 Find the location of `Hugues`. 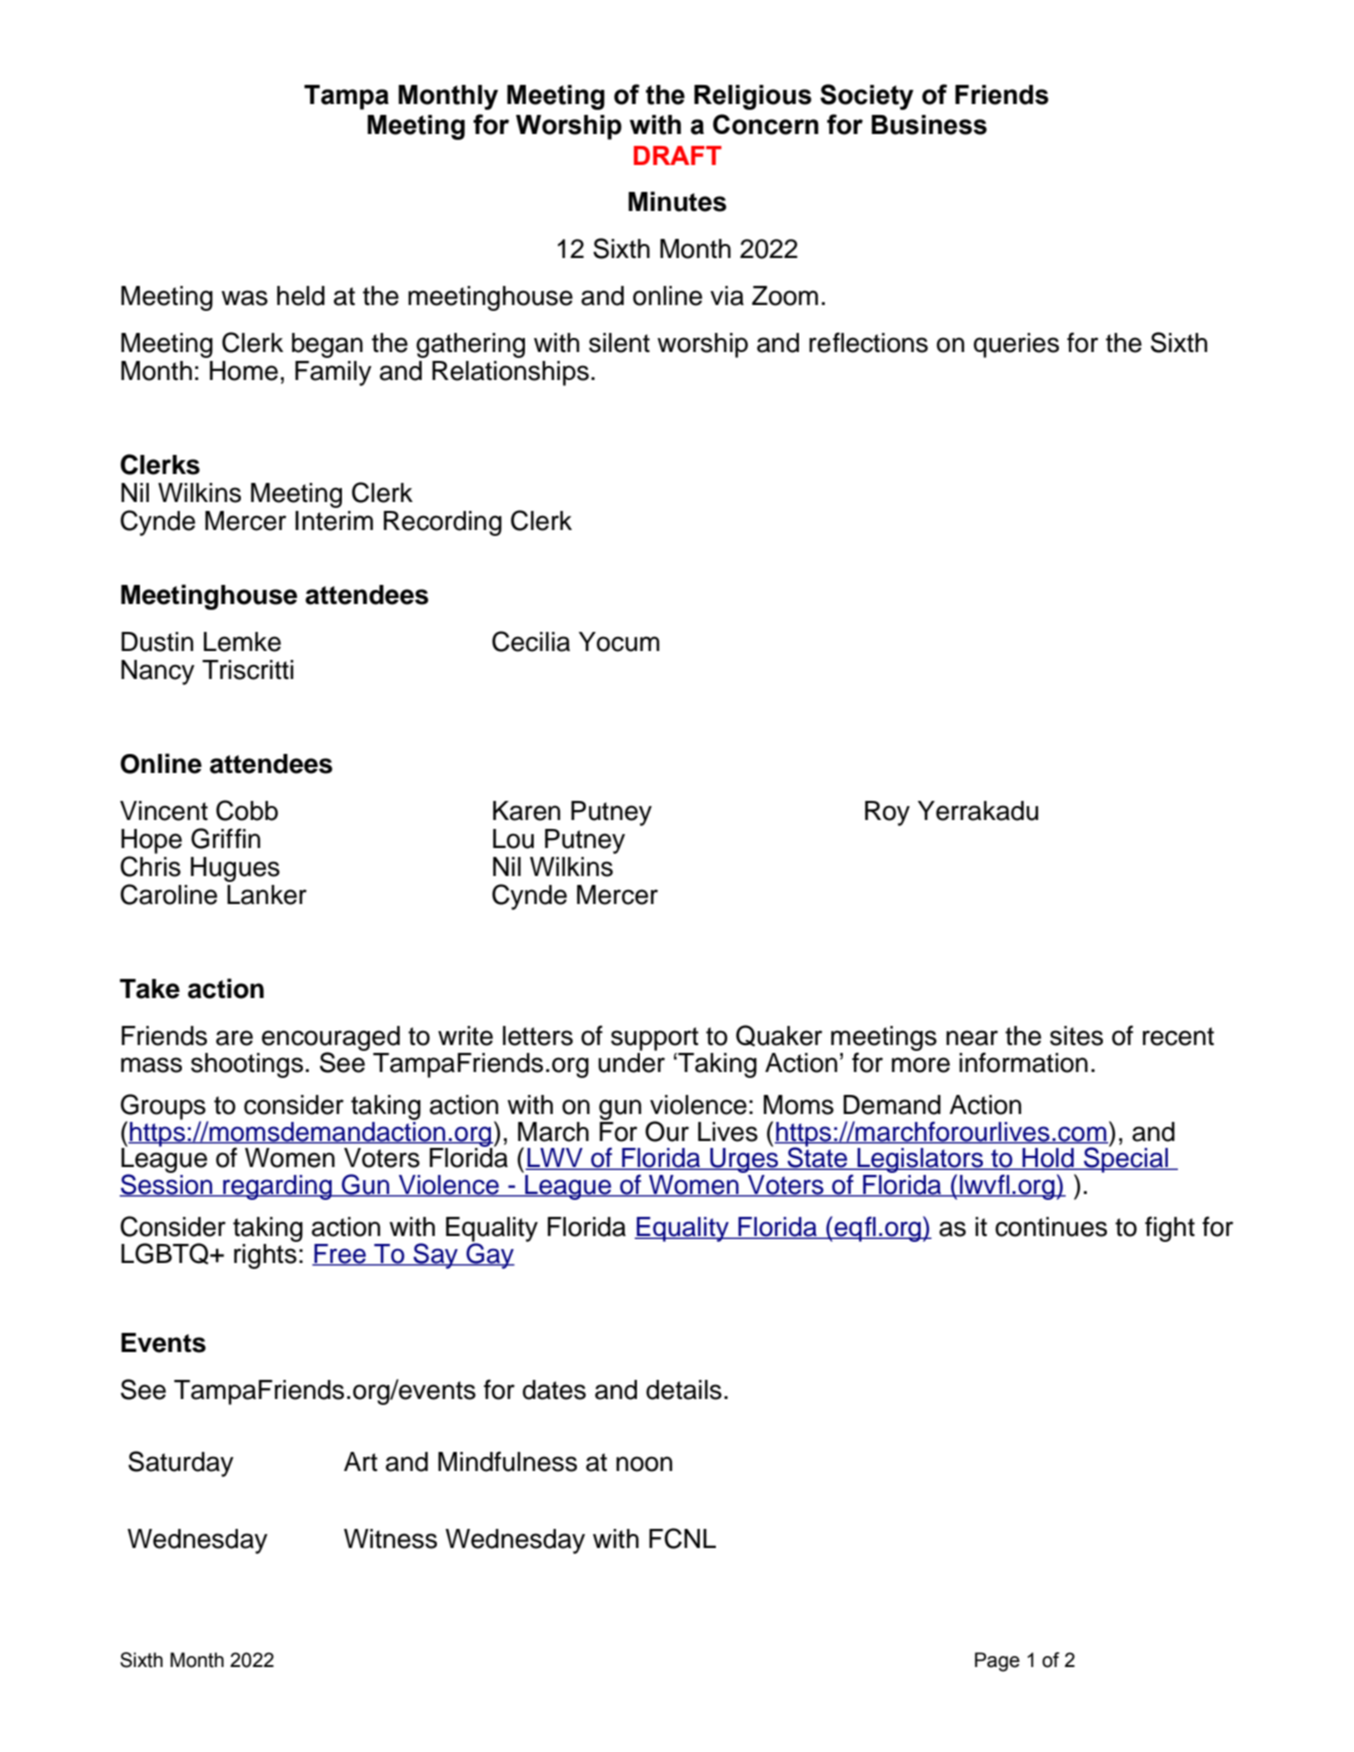

Hugues is located at coordinates (235, 869).
